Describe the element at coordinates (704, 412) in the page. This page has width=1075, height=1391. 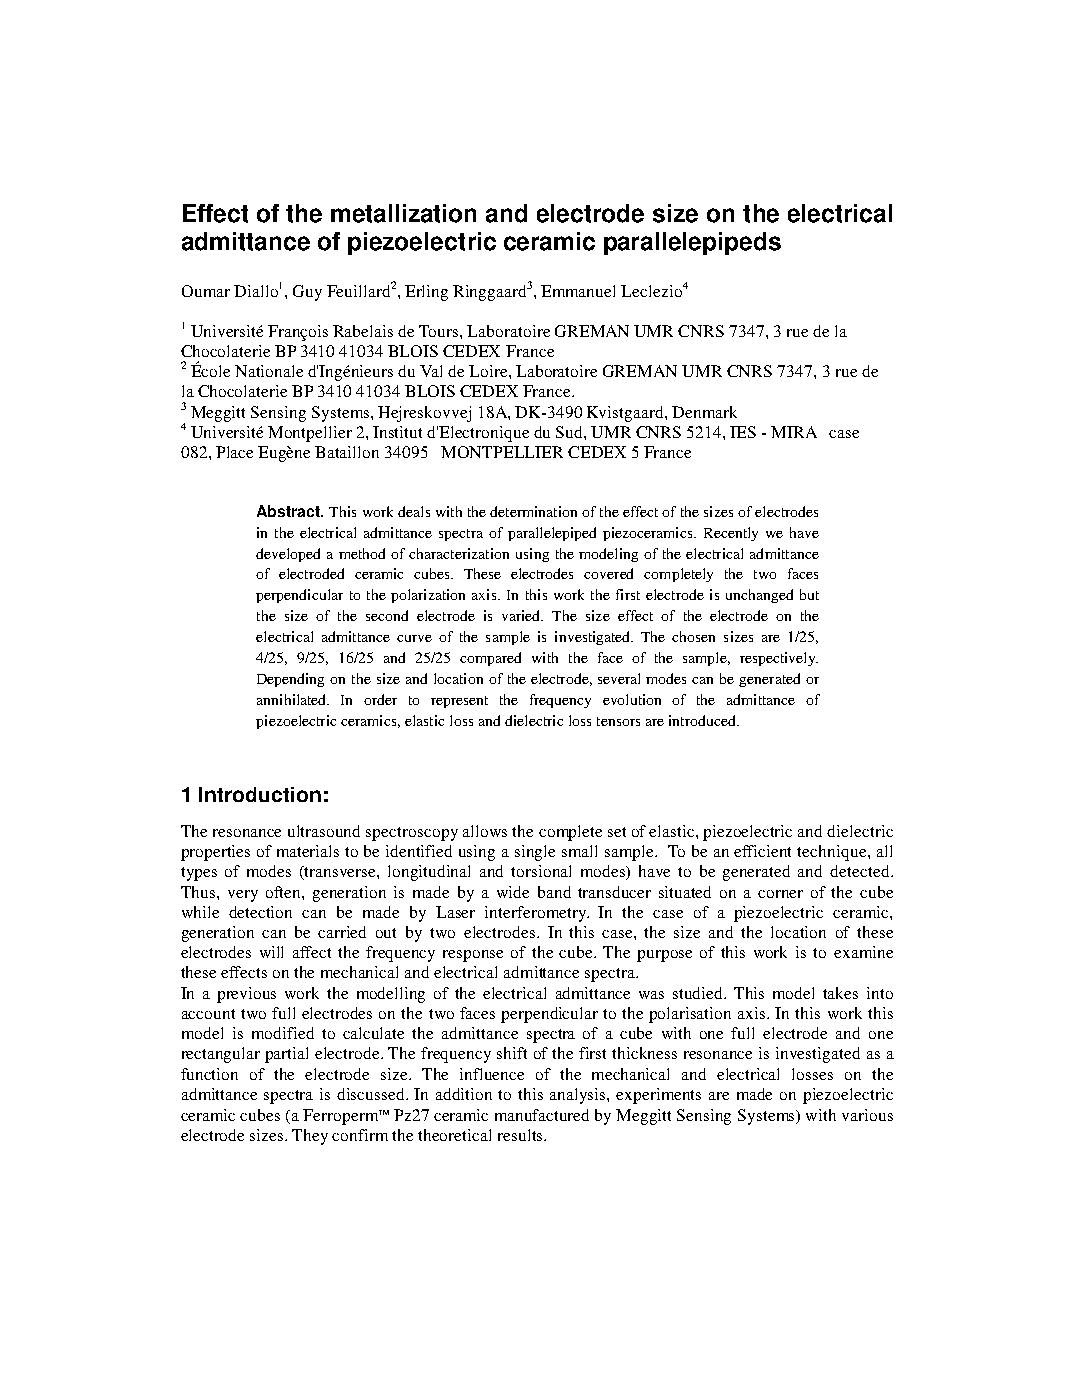
I see `Denmark` at that location.
